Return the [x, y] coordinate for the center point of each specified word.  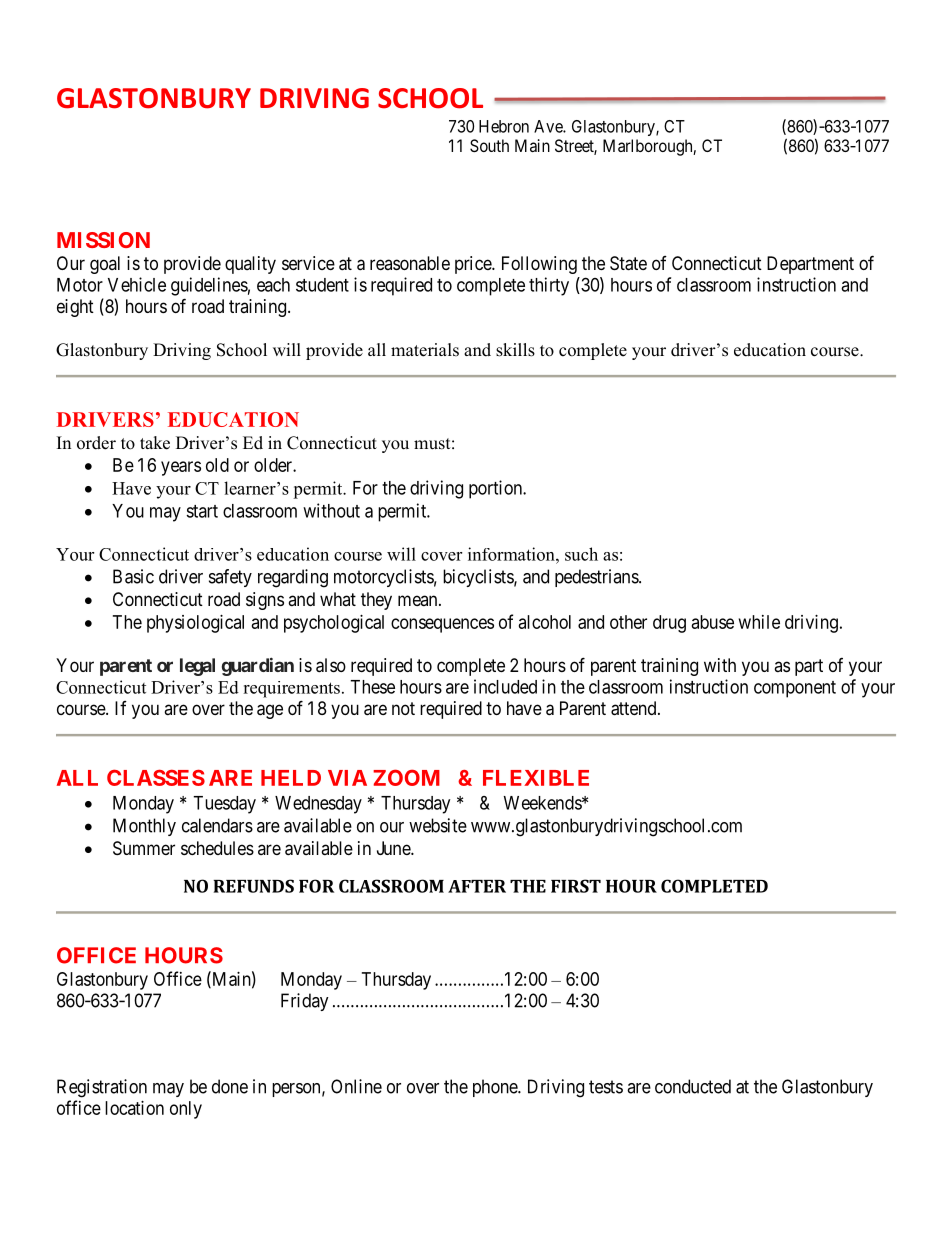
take [155, 443]
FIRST [576, 886]
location [134, 1108]
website [438, 825]
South [489, 145]
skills [515, 350]
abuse [713, 622]
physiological [195, 624]
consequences [442, 625]
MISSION [103, 240]
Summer [144, 848]
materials [425, 350]
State [628, 263]
